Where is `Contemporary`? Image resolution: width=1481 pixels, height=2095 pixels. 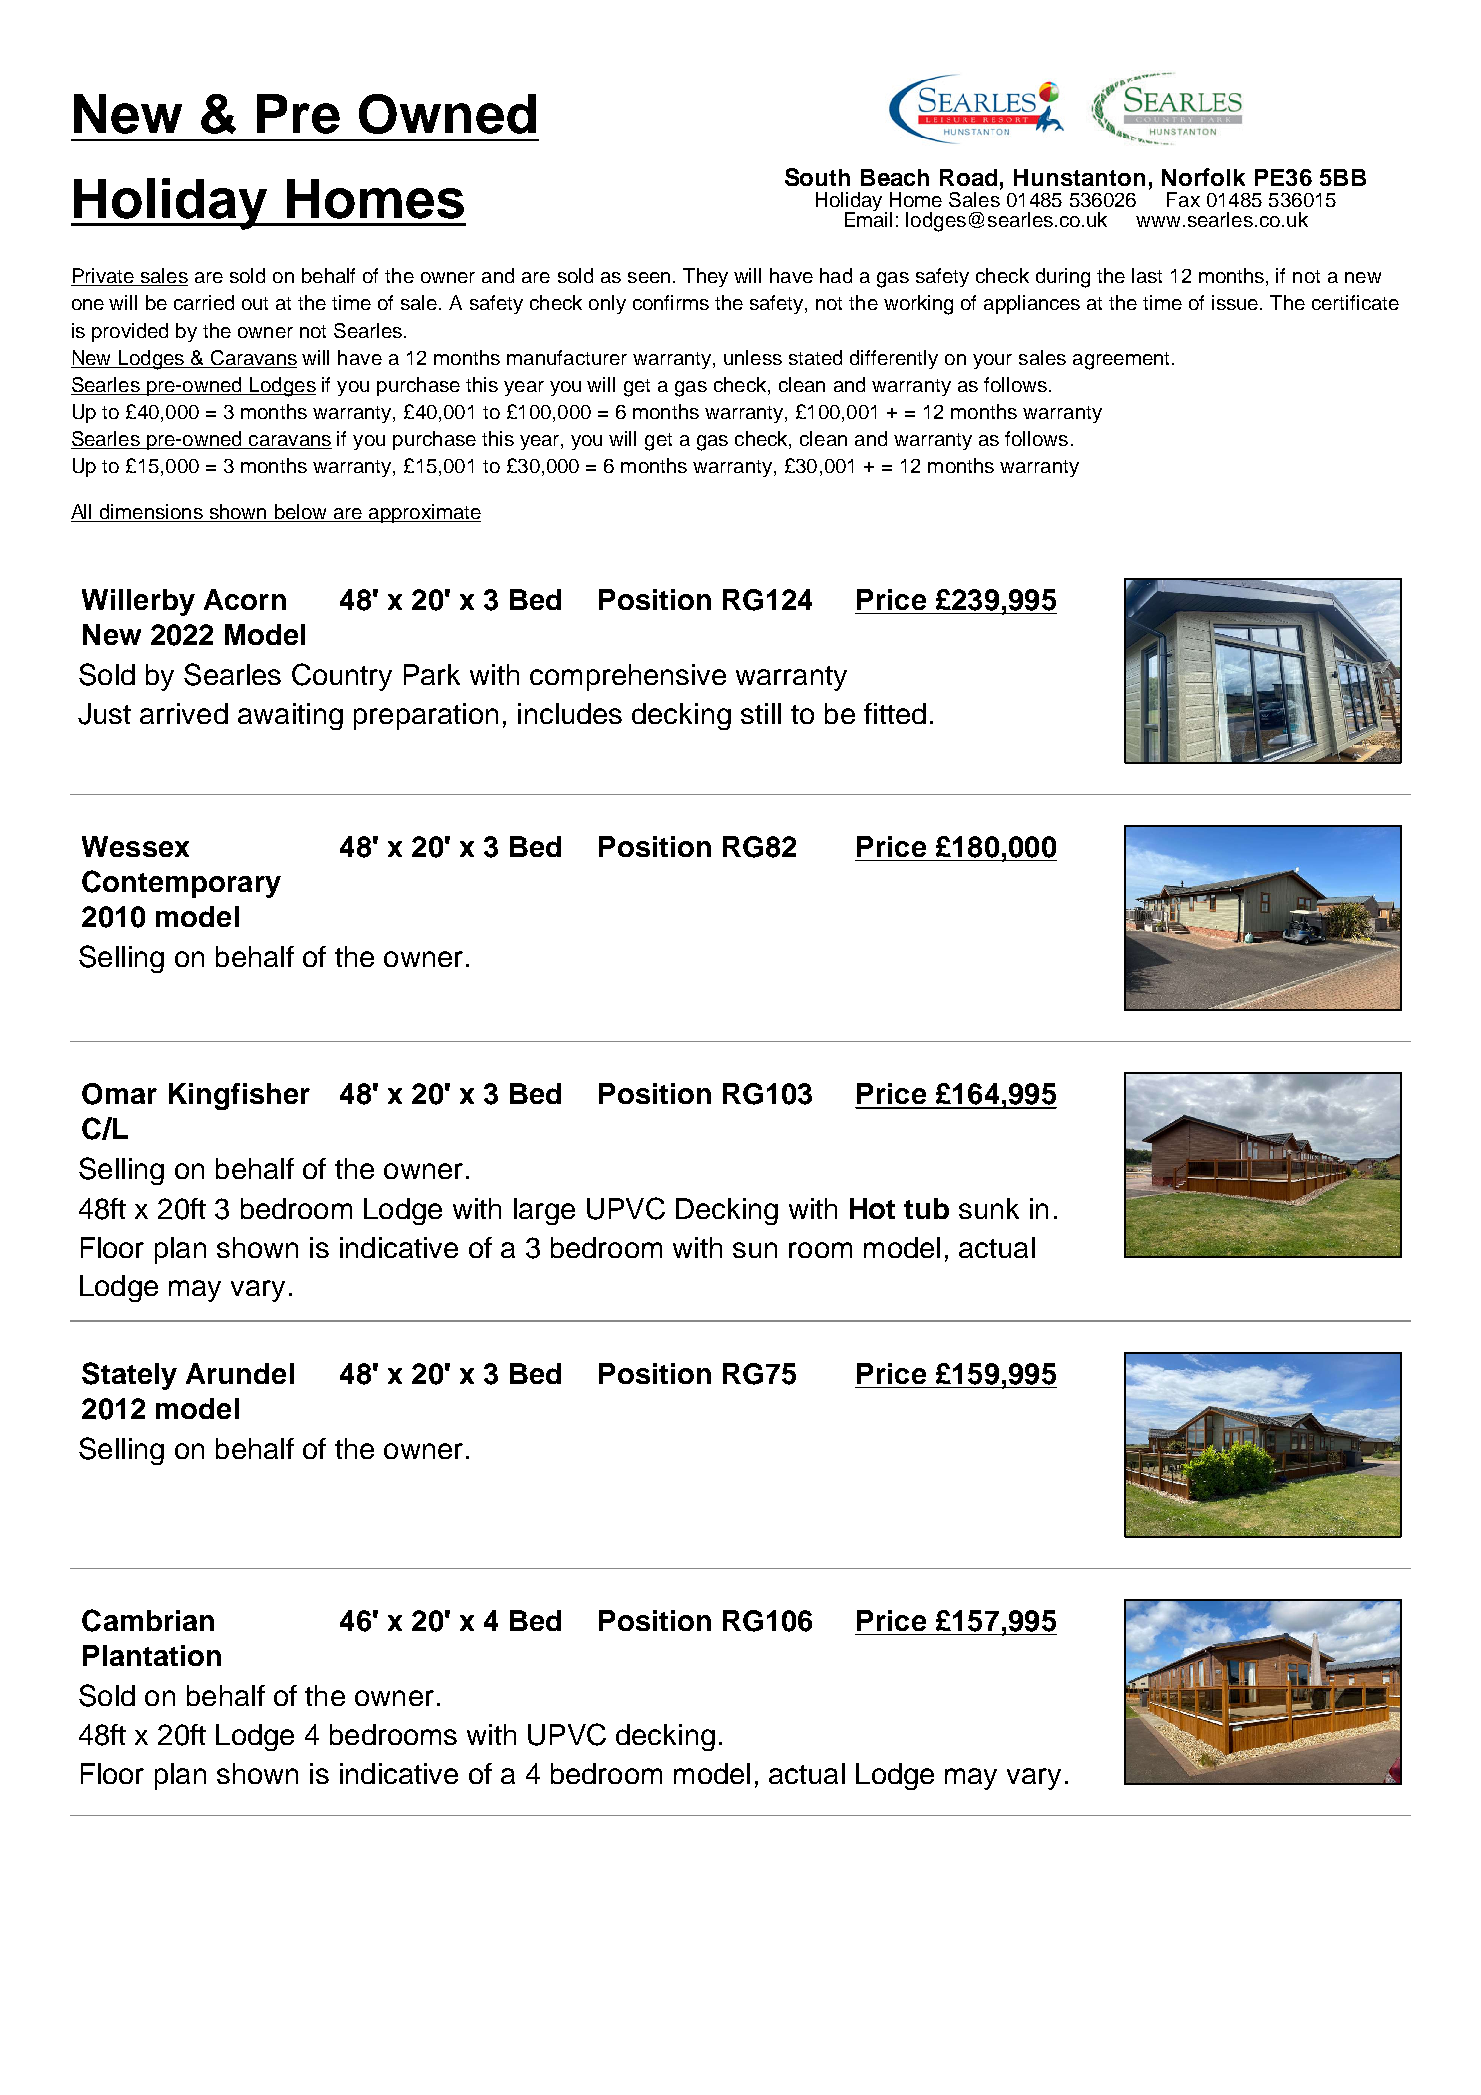
Contemporary is located at coordinates (181, 884).
